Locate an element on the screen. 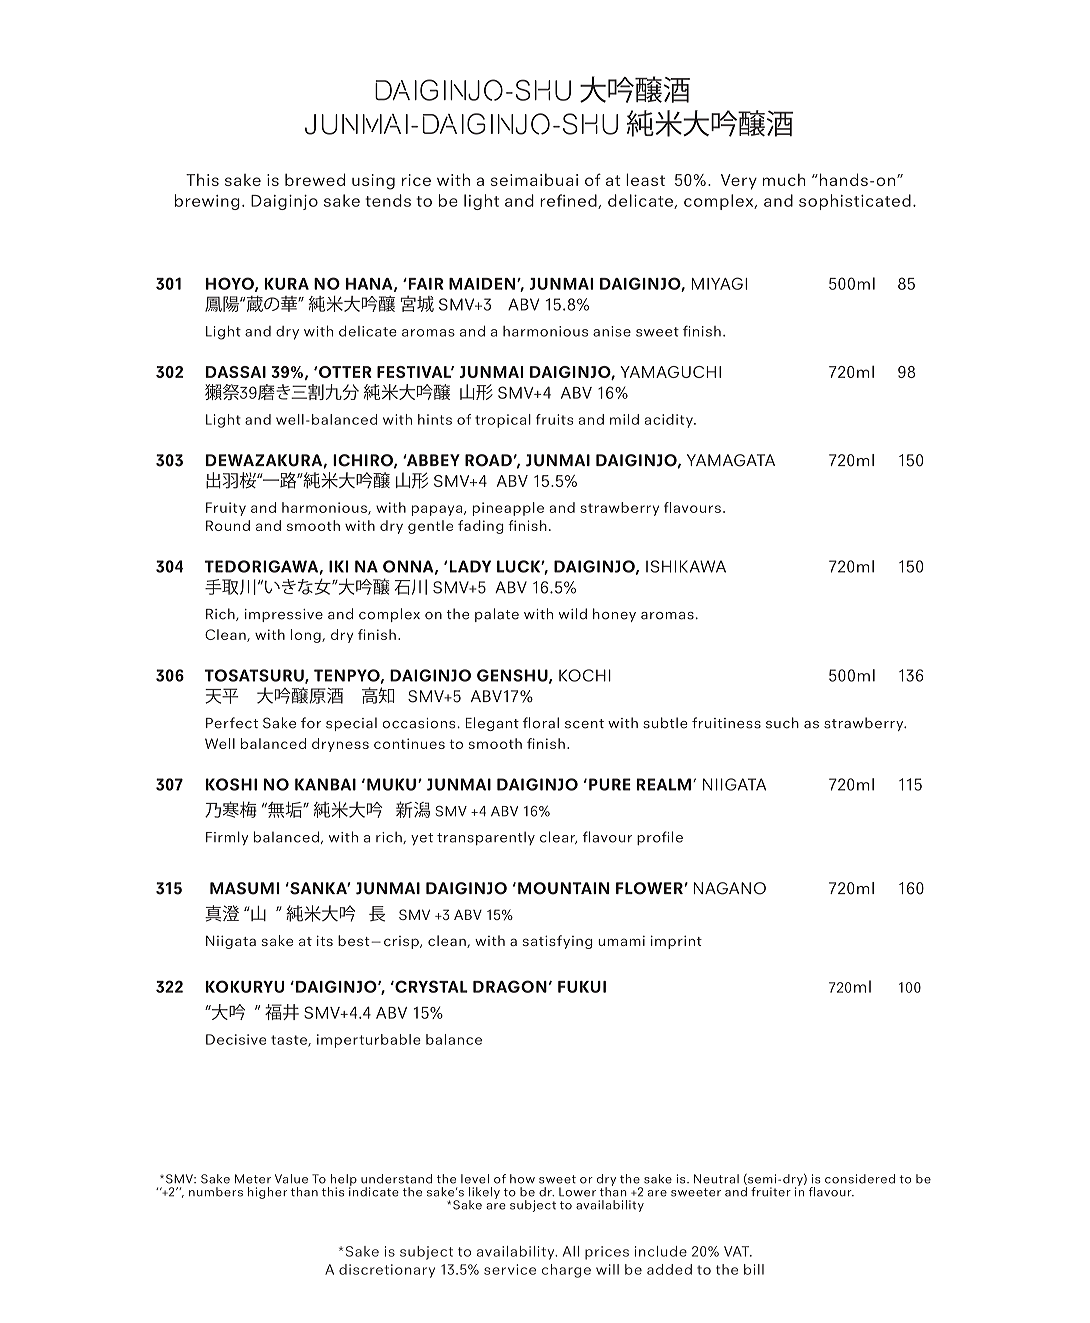 The width and height of the screenshot is (1090, 1323). higher is located at coordinates (267, 1193).
